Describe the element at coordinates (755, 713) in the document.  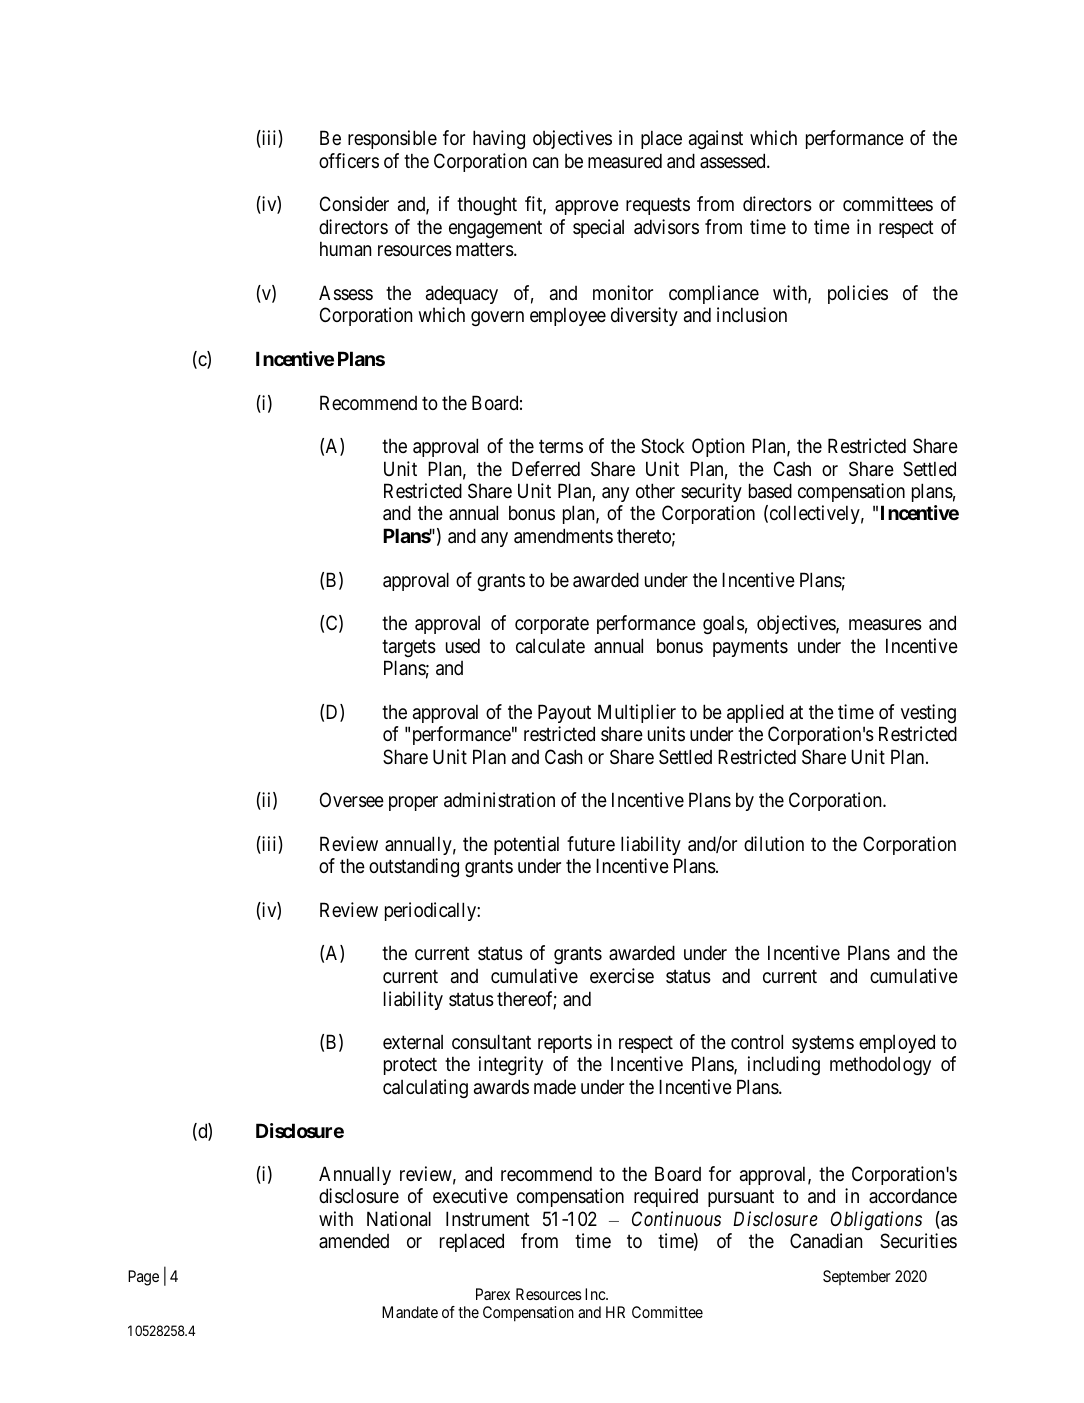
I see `applied` at that location.
